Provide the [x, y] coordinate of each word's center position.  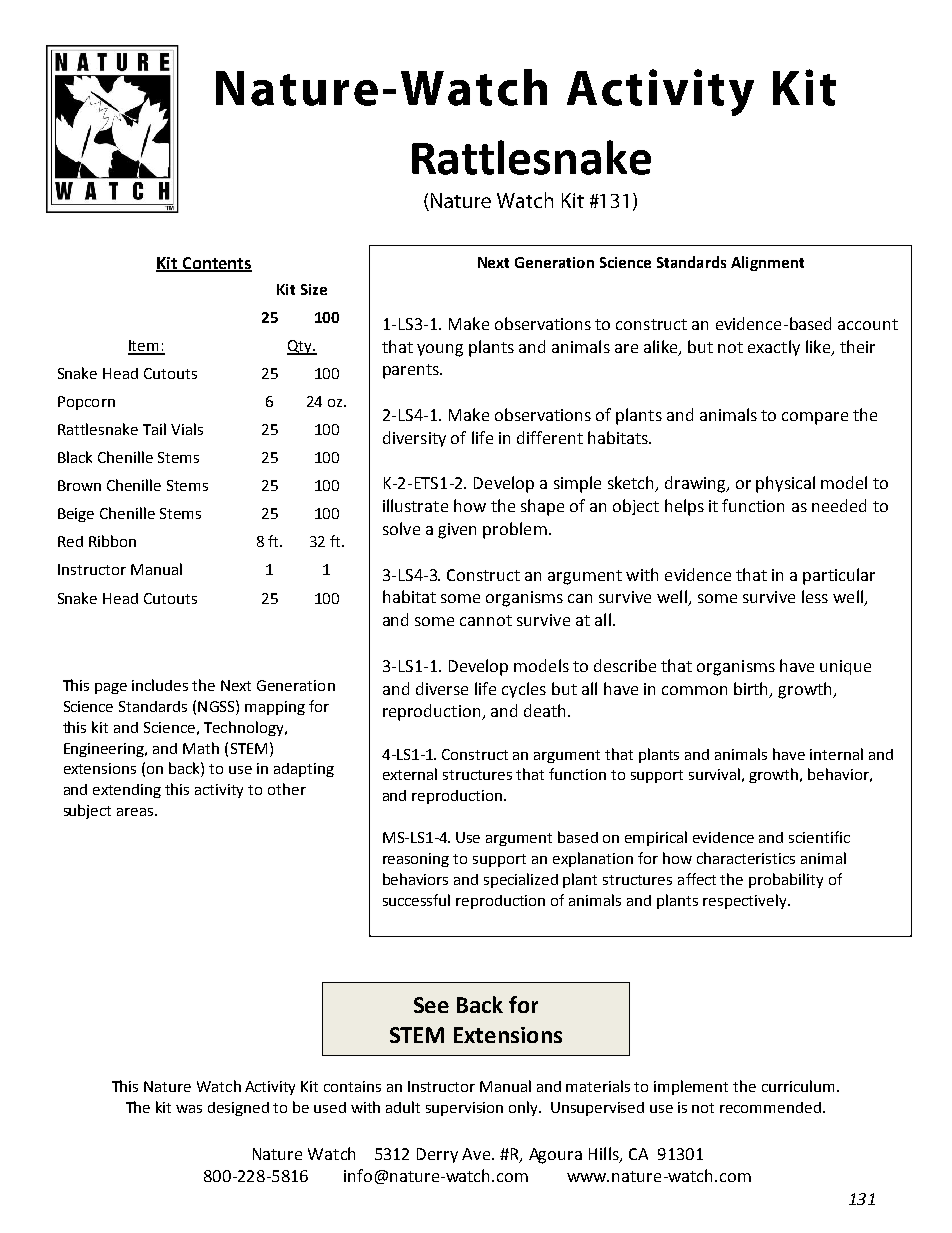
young [440, 350]
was [189, 1109]
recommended [770, 1107]
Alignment [767, 263]
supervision [464, 1109]
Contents [216, 264]
